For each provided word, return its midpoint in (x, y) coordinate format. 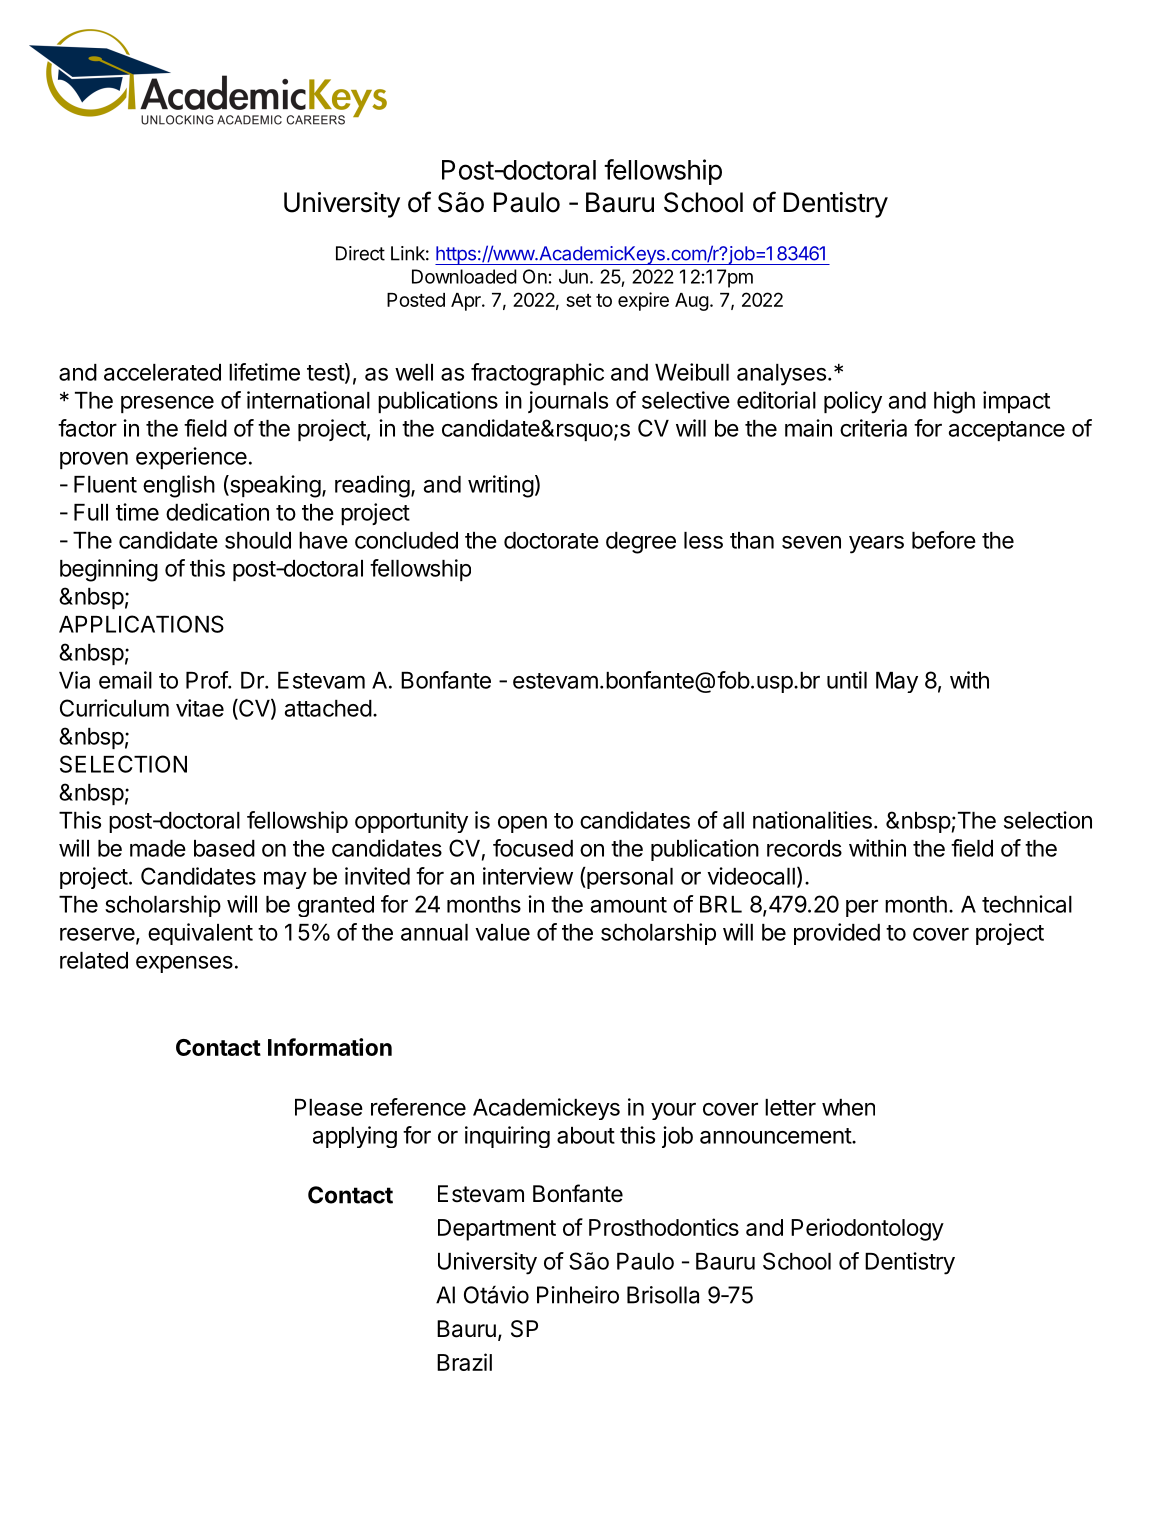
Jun (573, 276)
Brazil (464, 1362)
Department (497, 1230)
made (158, 848)
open (522, 824)
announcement (776, 1136)
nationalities (812, 820)
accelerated (162, 372)
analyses (781, 375)
